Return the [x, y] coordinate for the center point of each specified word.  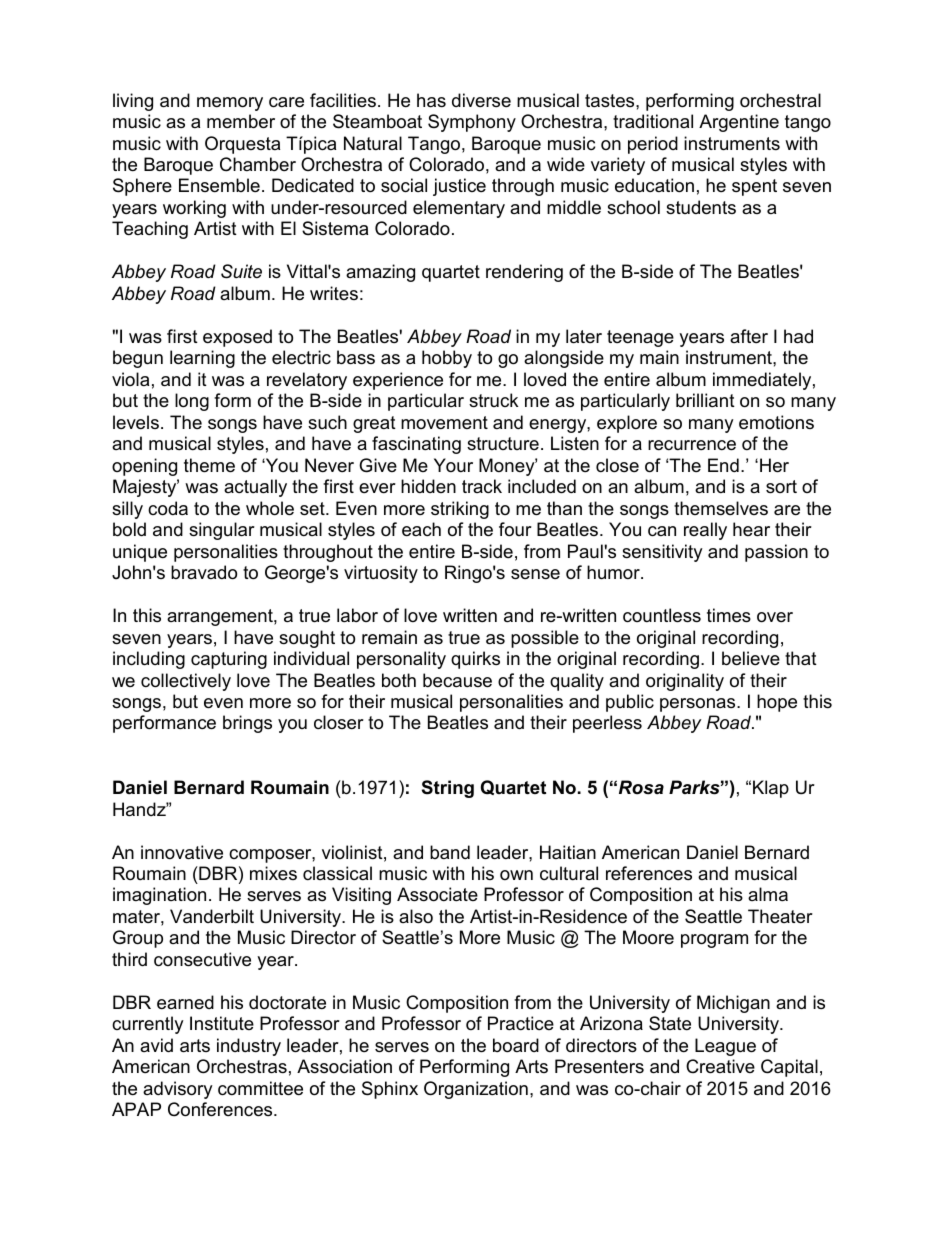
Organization [476, 1090]
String [448, 789]
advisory [178, 1090]
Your [453, 465]
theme [209, 465]
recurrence [692, 445]
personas [699, 705]
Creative [720, 1066]
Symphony [472, 123]
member [241, 121]
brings [247, 724]
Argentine [739, 123]
